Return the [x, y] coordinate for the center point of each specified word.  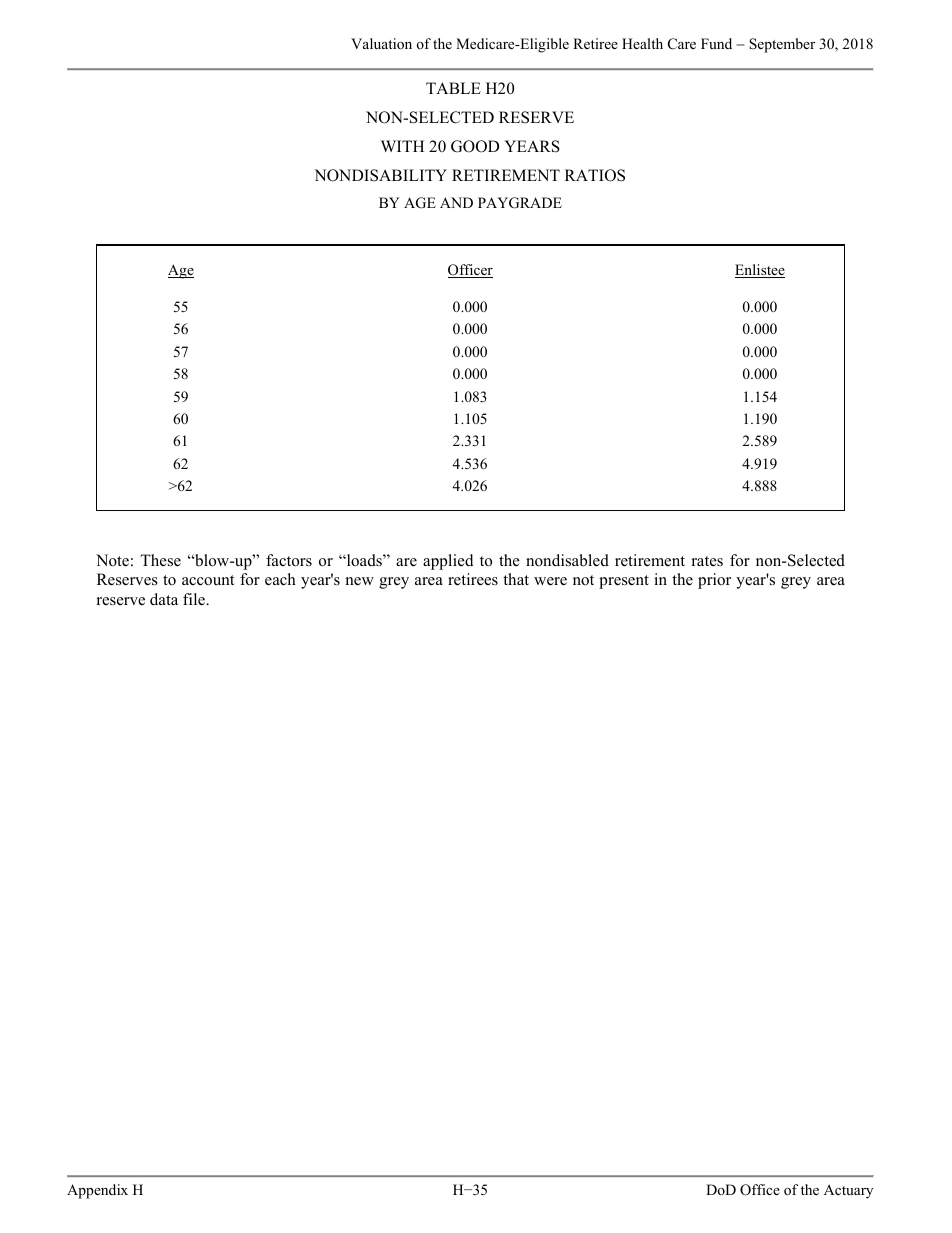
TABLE [453, 88]
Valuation [381, 43]
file [195, 599]
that [516, 579]
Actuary [848, 1191]
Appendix [97, 1191]
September [782, 45]
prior [714, 581]
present [624, 582]
